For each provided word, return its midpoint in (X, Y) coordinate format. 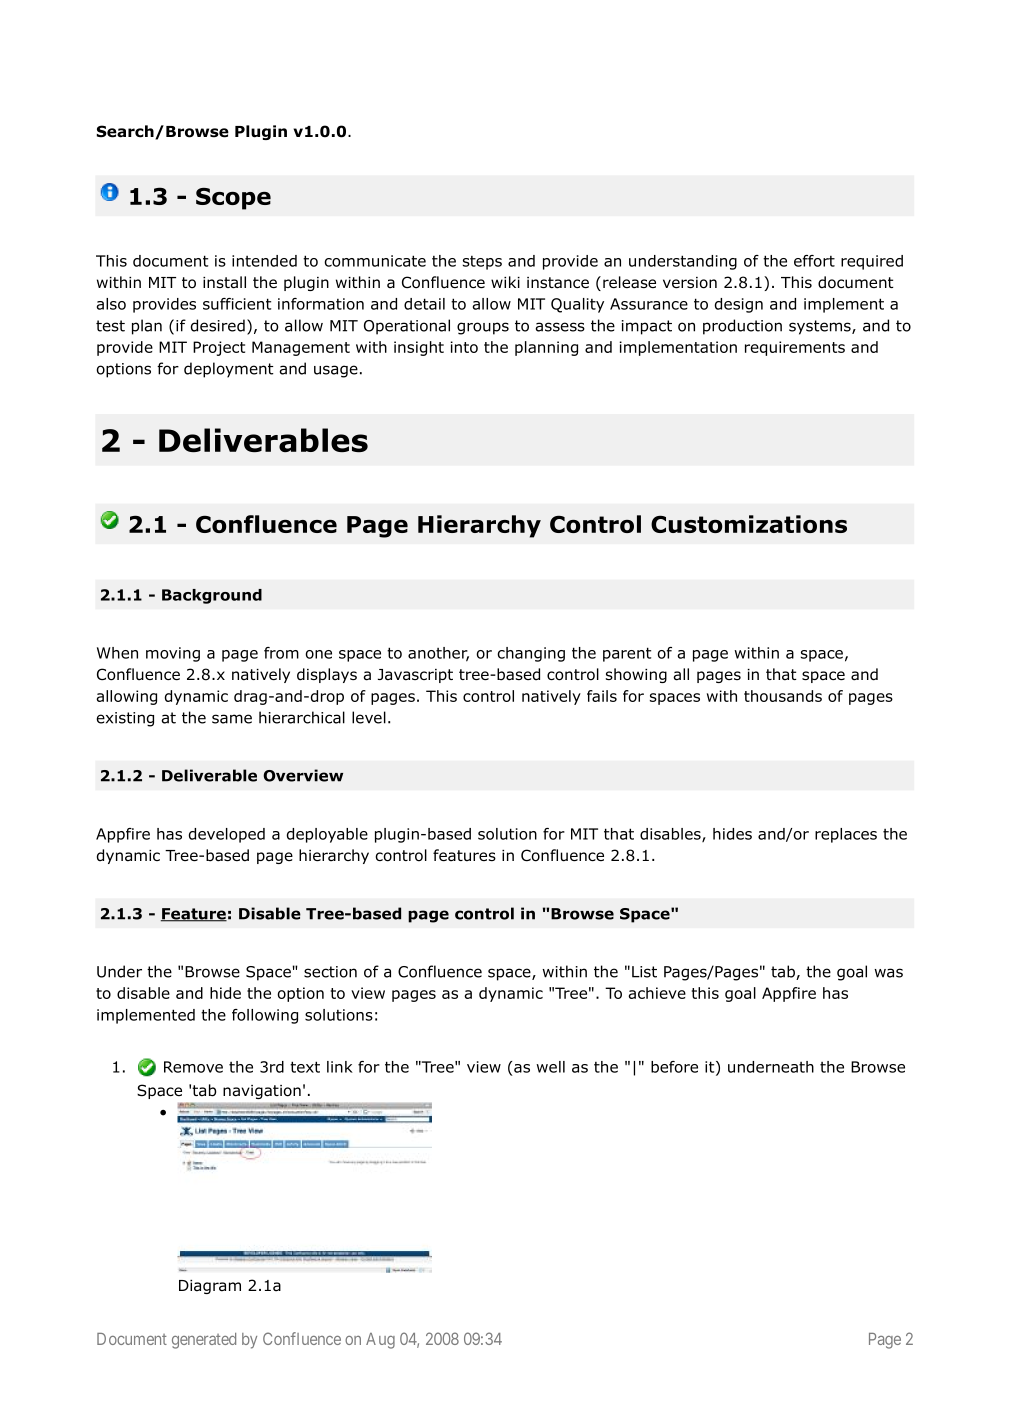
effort (814, 261)
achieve (657, 993)
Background (212, 596)
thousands (783, 696)
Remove (193, 1067)
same (232, 719)
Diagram (210, 1287)
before (674, 1067)
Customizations (749, 524)
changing (531, 654)
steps (482, 263)
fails (602, 696)
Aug (380, 1341)
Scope (233, 199)
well (550, 1067)
